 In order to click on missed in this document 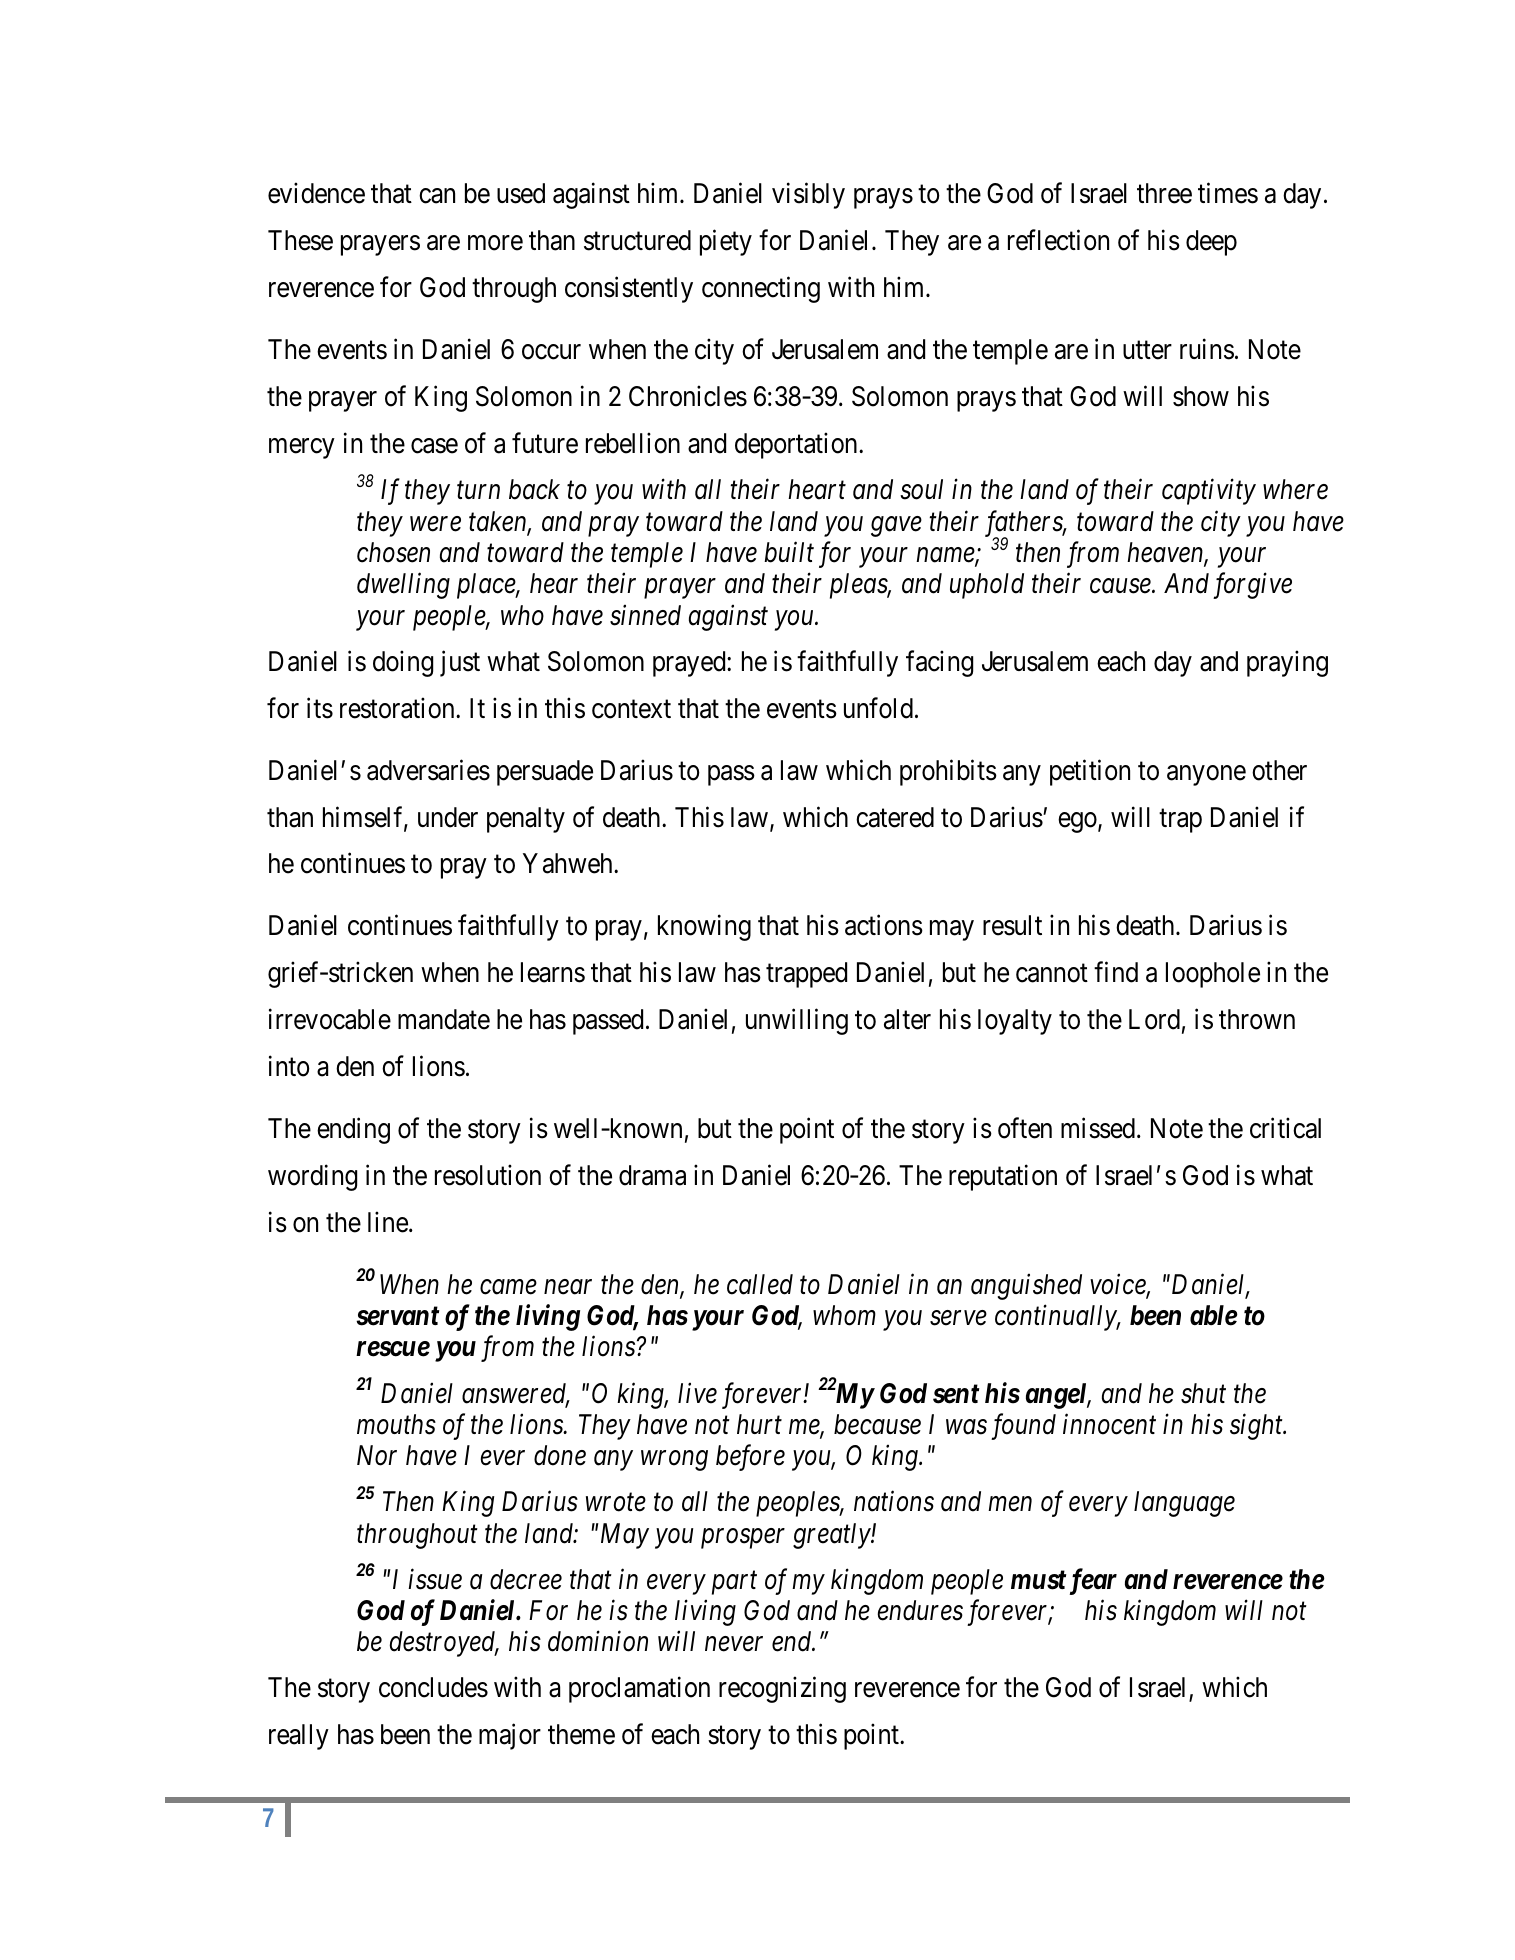, I will do `click(1098, 1128)`.
